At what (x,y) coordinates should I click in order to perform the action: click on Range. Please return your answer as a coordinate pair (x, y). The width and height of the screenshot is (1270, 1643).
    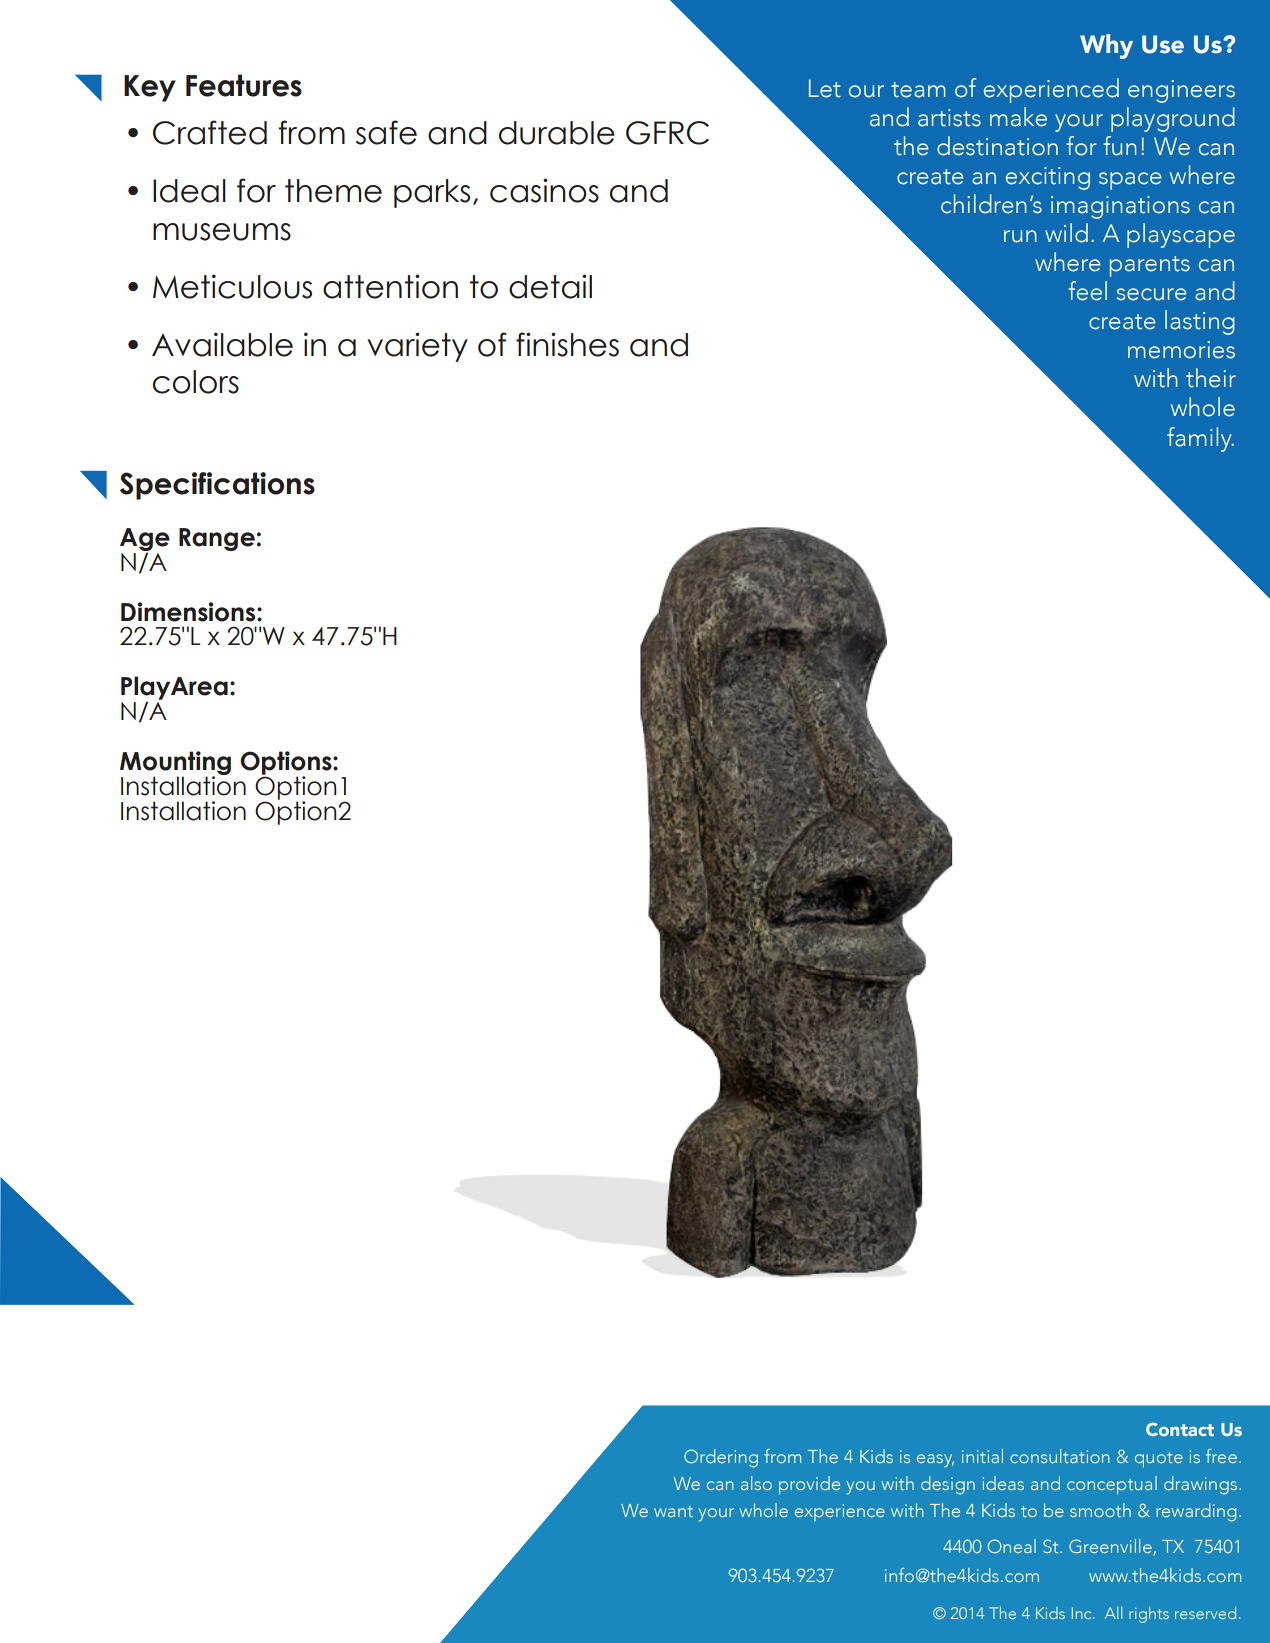
    Looking at the image, I should click on (217, 539).
